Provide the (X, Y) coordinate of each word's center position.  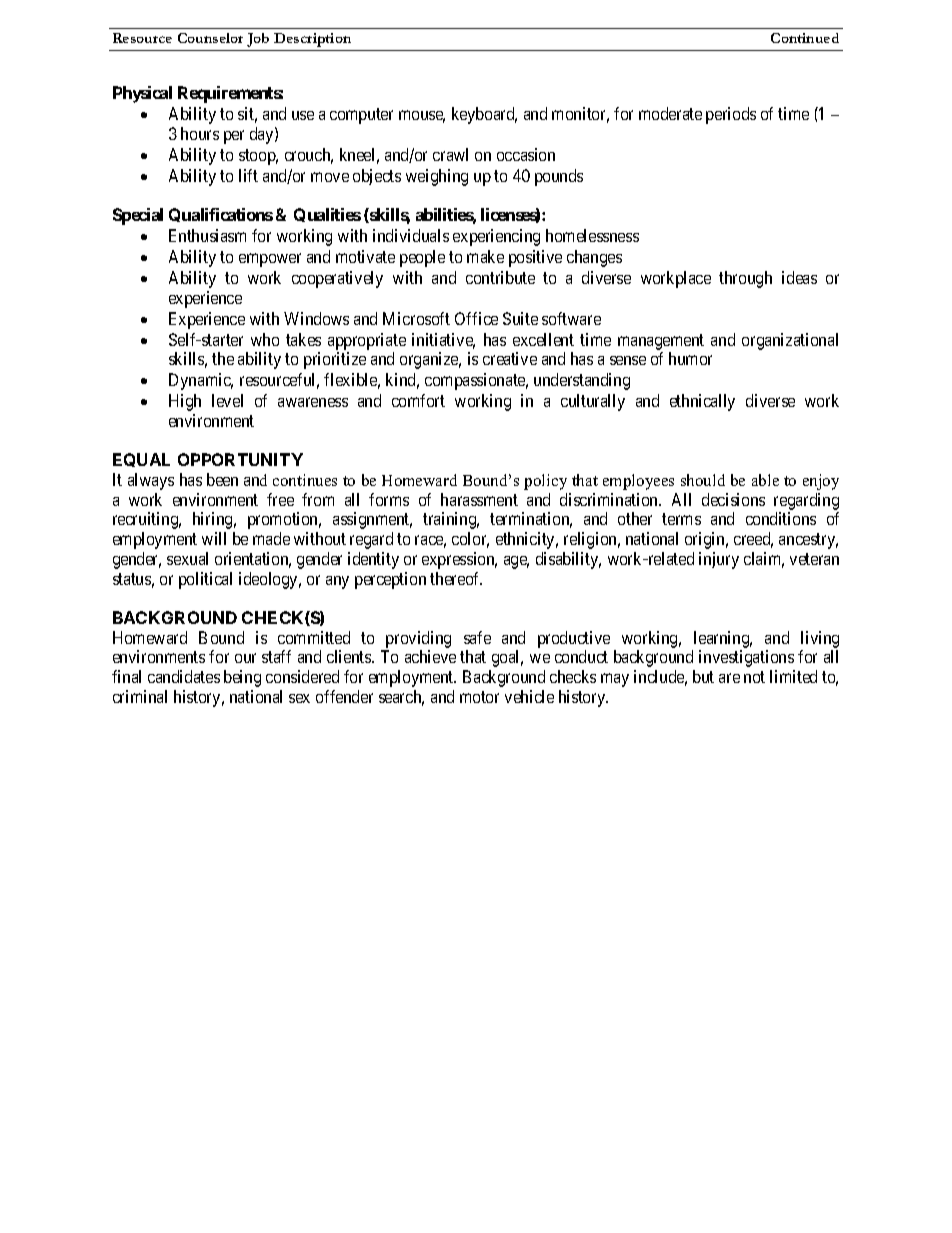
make (485, 256)
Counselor (210, 38)
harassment (479, 499)
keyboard (484, 115)
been (222, 479)
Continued (805, 38)
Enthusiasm (207, 235)
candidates (184, 676)
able (765, 480)
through (745, 279)
